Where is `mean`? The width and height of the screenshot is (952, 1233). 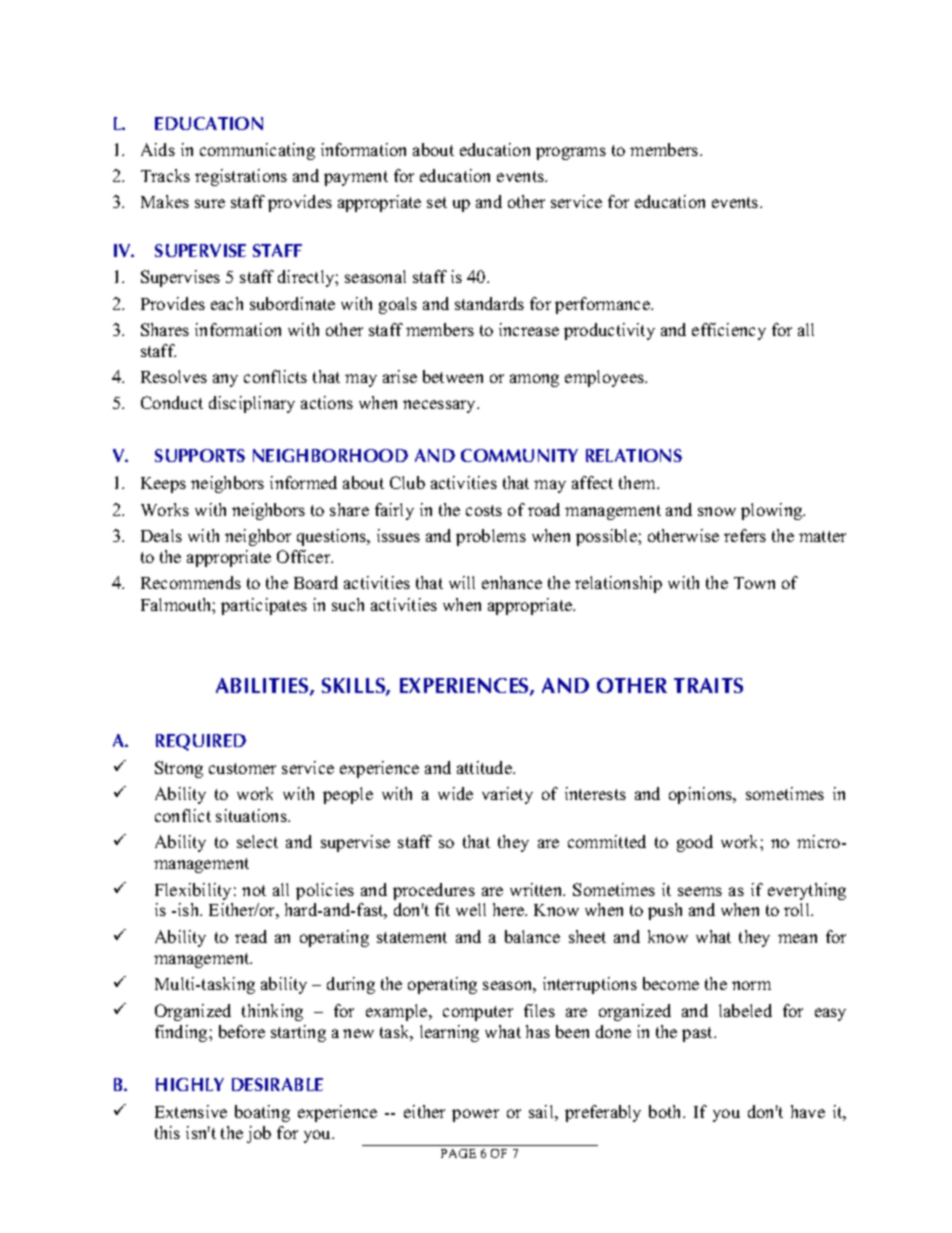
mean is located at coordinates (797, 938).
